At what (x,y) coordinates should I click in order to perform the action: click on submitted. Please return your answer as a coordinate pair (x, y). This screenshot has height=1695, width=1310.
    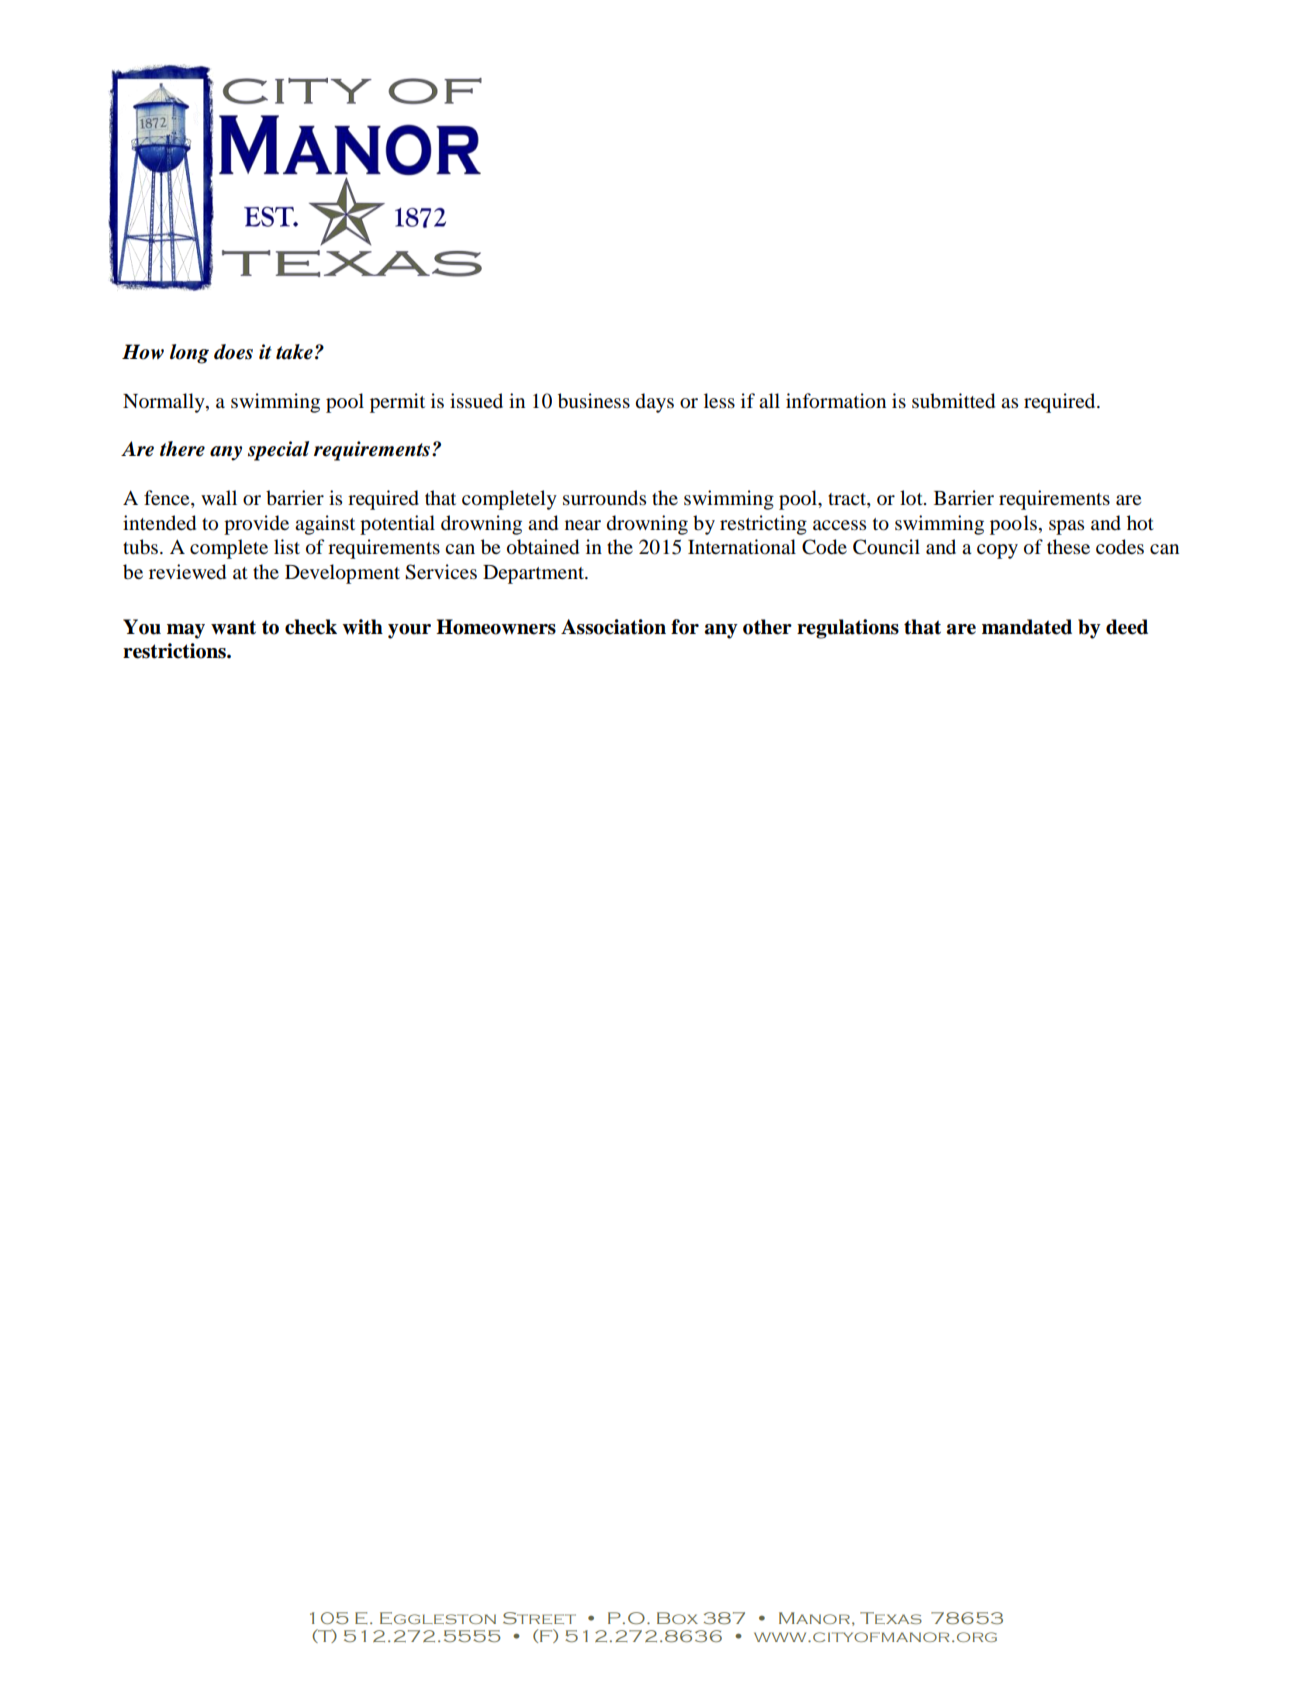
    Looking at the image, I should click on (953, 401).
